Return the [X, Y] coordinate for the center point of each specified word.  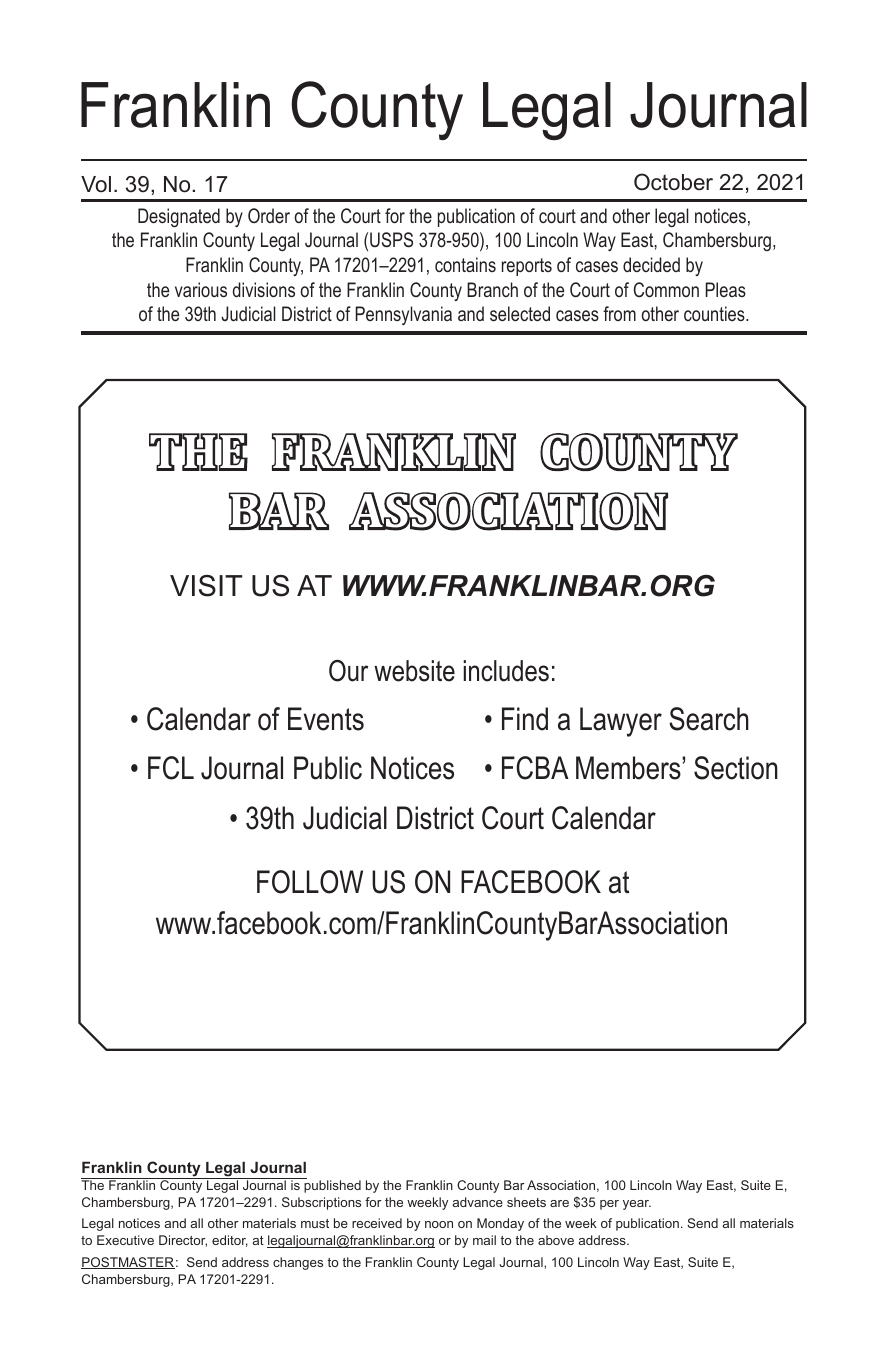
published [331, 1185]
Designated [179, 217]
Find [525, 719]
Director [183, 1241]
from [619, 313]
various [201, 289]
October [673, 182]
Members [629, 768]
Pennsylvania [403, 315]
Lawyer [621, 722]
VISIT [206, 586]
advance [478, 1202]
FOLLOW [310, 882]
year [637, 1205]
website [414, 671]
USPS [391, 240]
